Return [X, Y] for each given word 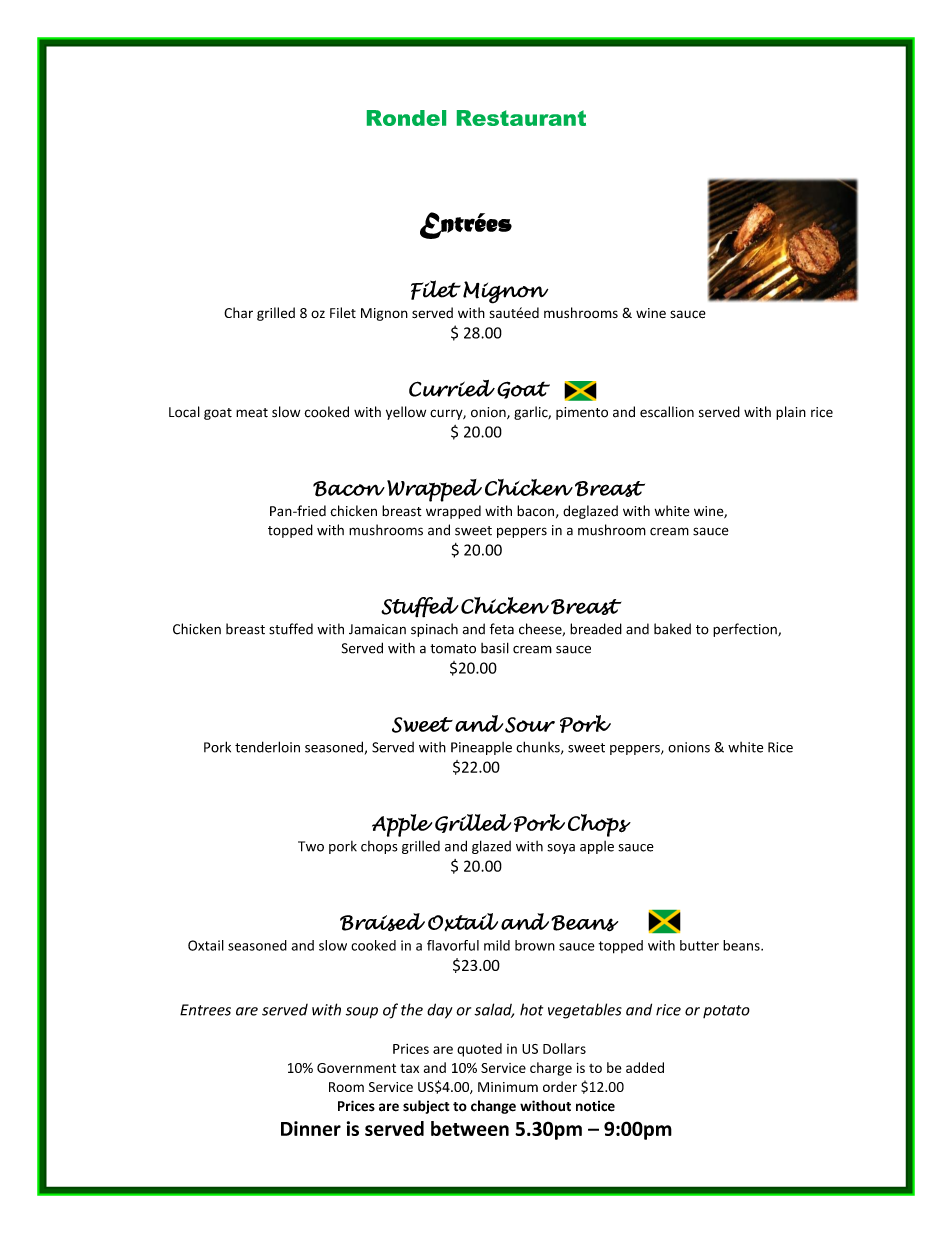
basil [495, 648]
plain [791, 413]
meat [252, 413]
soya [561, 849]
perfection [746, 630]
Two [311, 846]
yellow [406, 413]
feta [502, 629]
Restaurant [521, 118]
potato [726, 1011]
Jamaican [377, 629]
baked [672, 629]
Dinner [311, 1128]
